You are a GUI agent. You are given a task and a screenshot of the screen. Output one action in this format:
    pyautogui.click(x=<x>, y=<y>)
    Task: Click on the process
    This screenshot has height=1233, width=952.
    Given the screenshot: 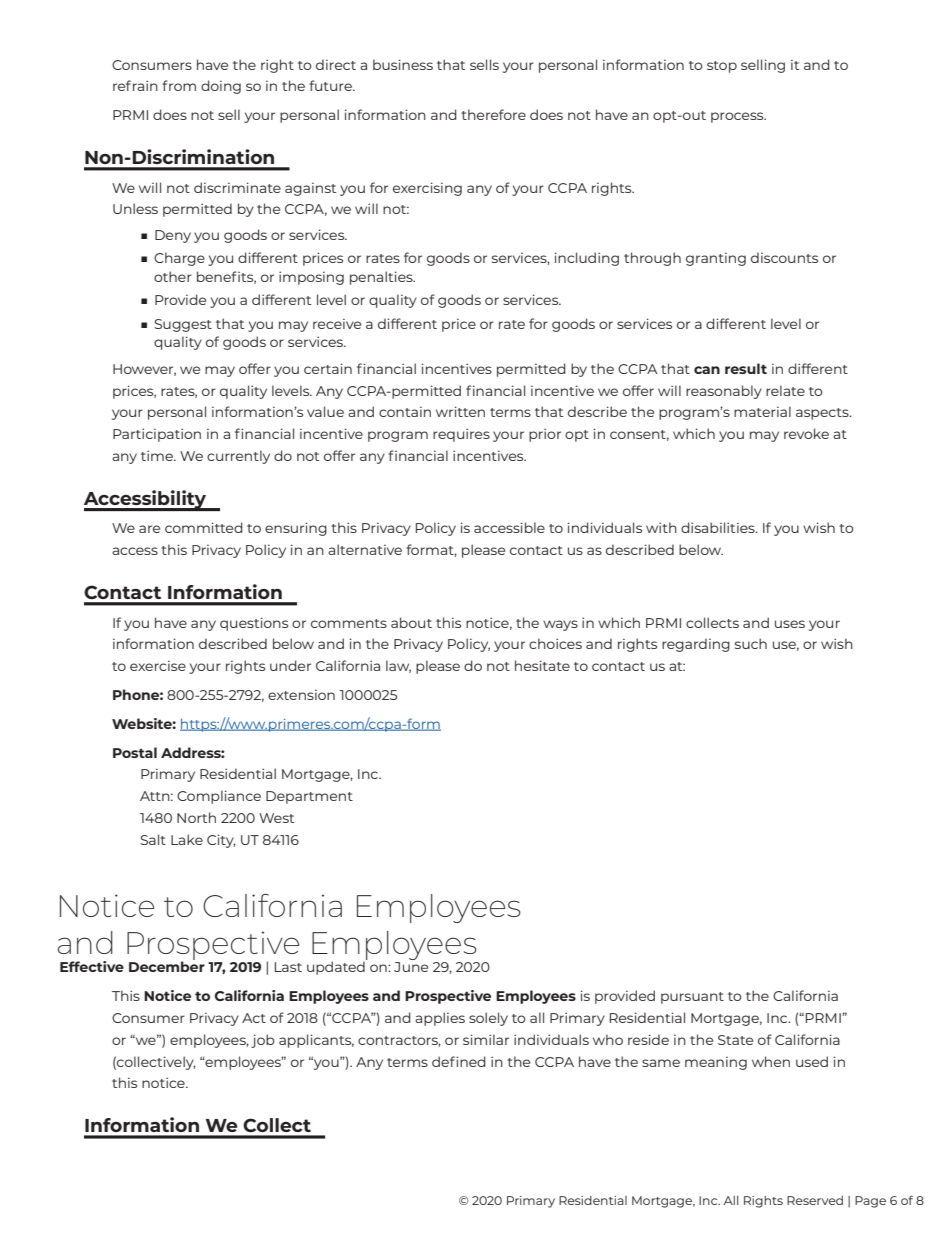 What is the action you would take?
    pyautogui.click(x=738, y=117)
